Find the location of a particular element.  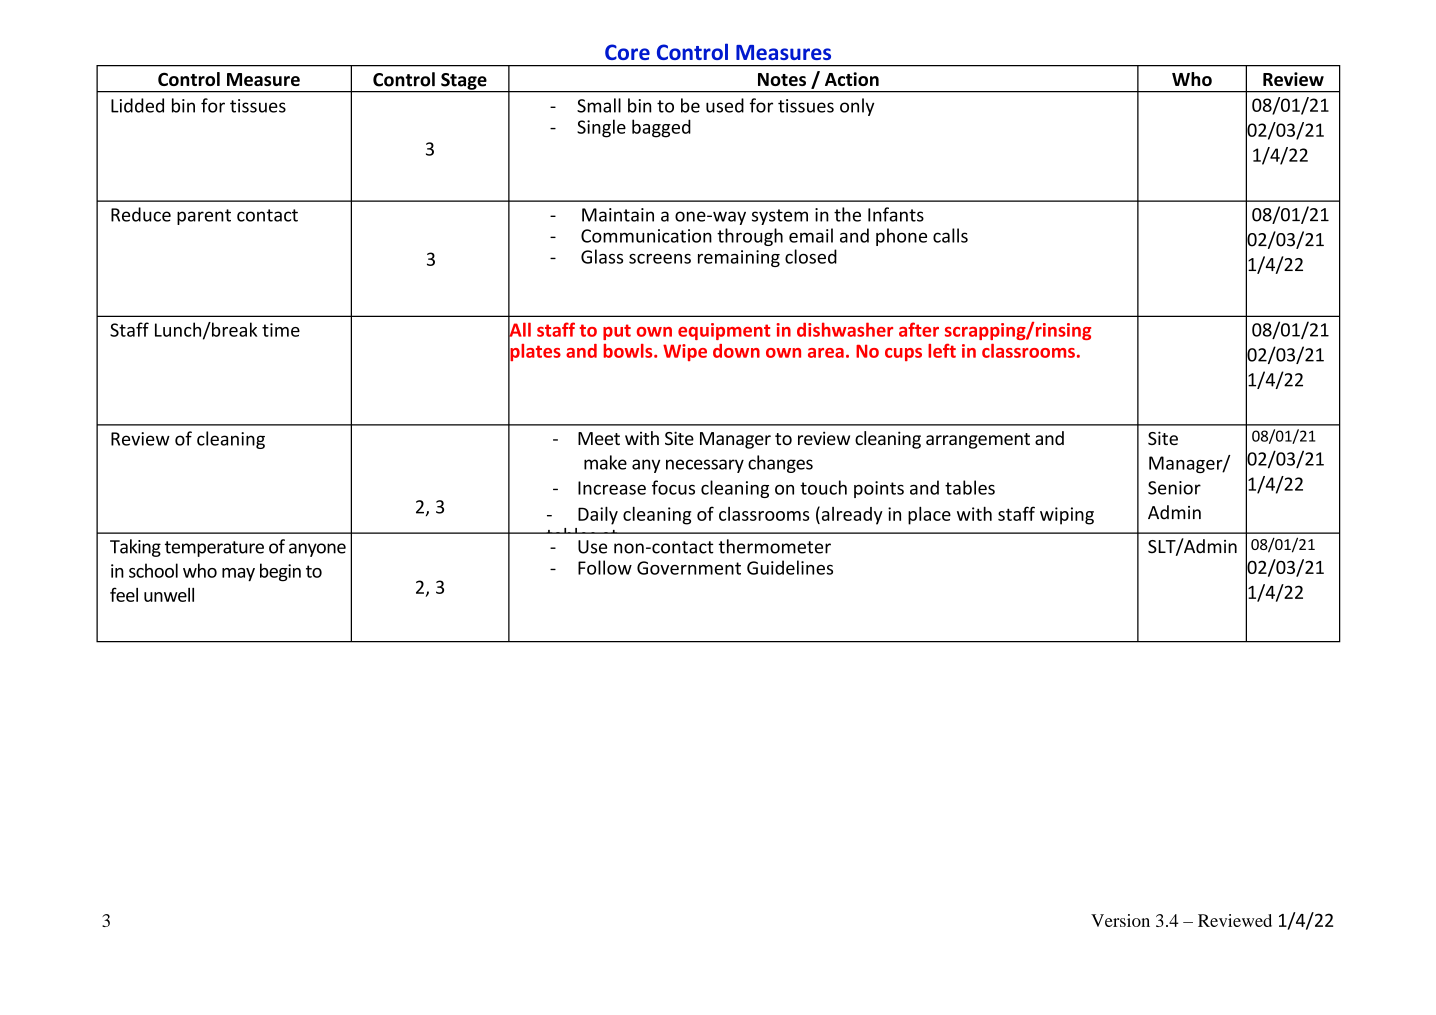

Follow is located at coordinates (605, 567).
